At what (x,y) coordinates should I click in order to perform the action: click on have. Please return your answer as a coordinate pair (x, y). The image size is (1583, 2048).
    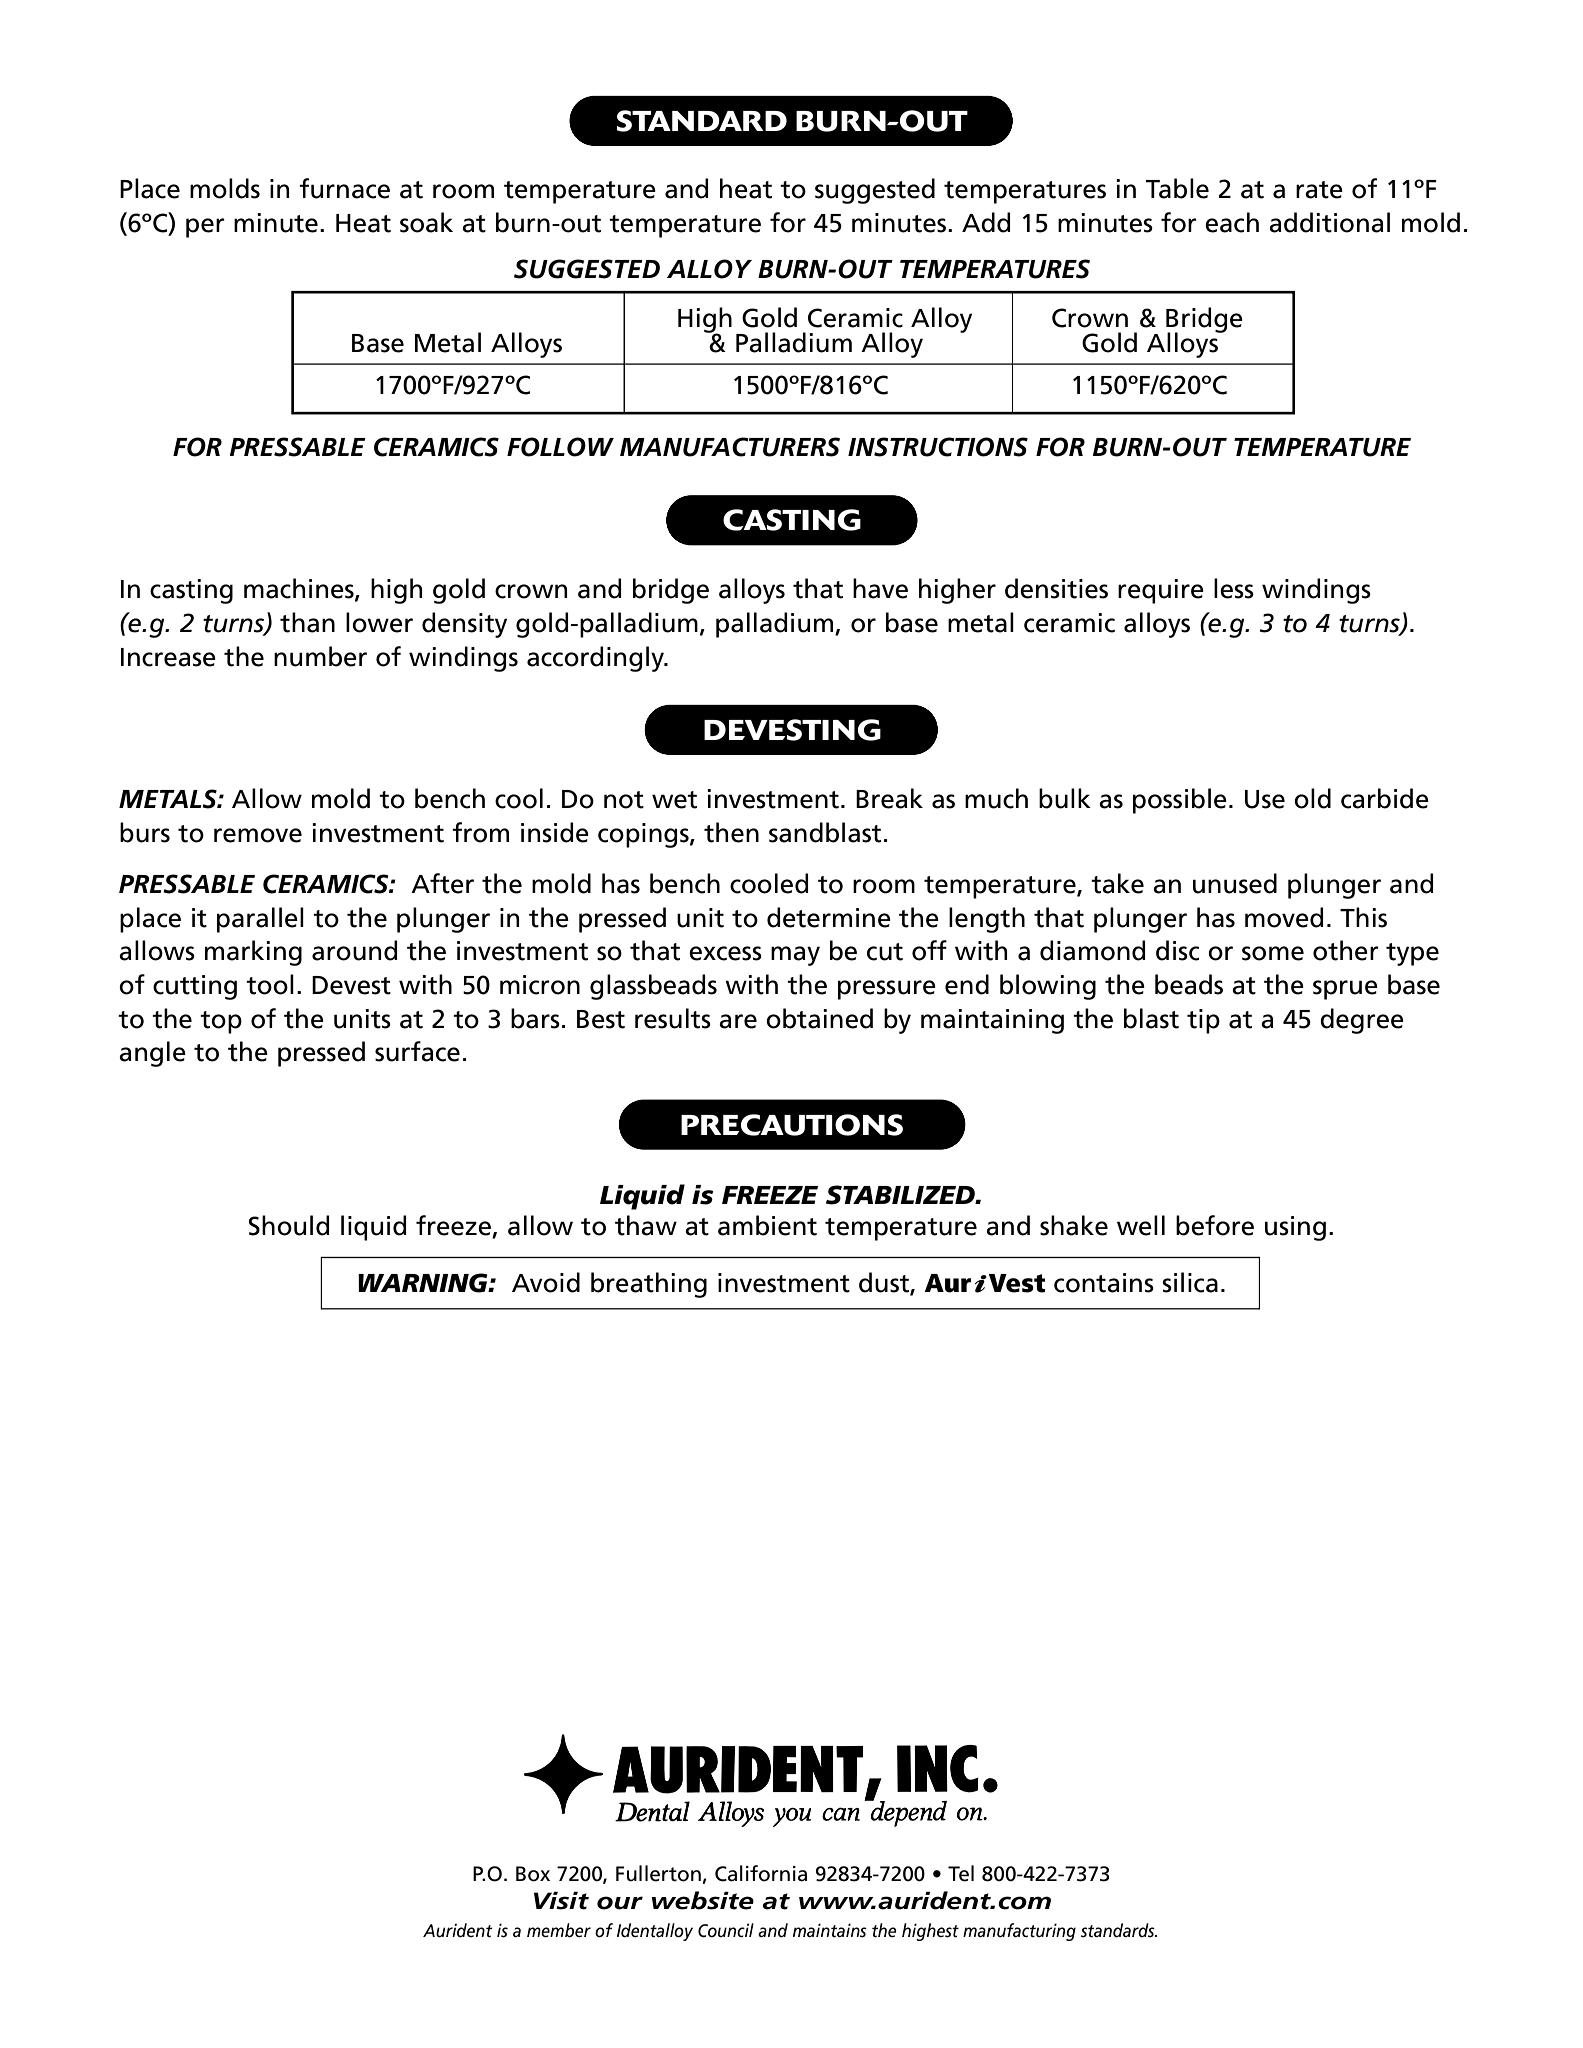
    Looking at the image, I should click on (880, 588).
